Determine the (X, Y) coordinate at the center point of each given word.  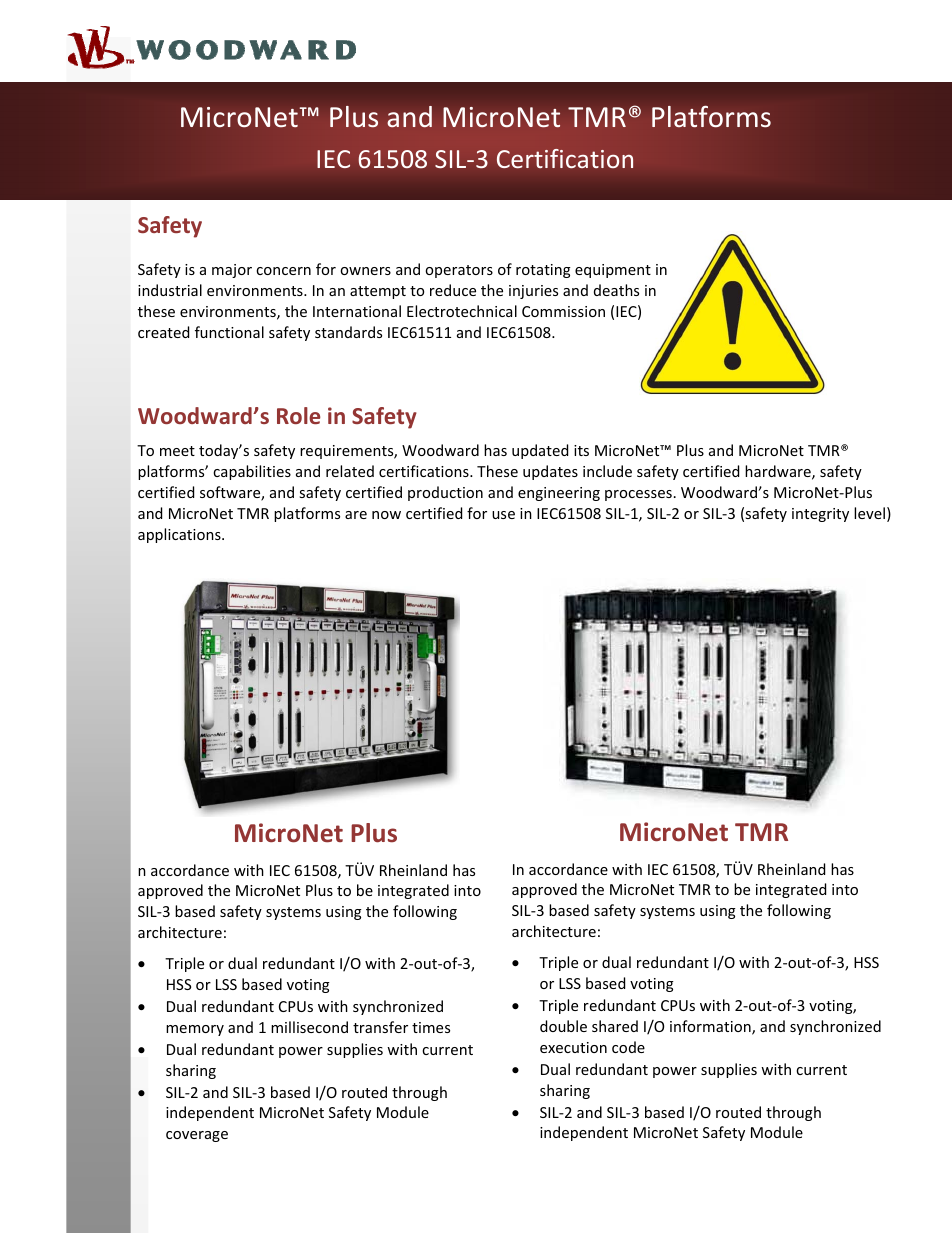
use (503, 515)
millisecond (309, 1027)
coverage (197, 1136)
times (431, 1027)
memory (195, 1030)
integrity (820, 515)
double (563, 1026)
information (711, 1027)
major (232, 271)
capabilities (252, 472)
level (869, 513)
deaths (616, 290)
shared (615, 1026)
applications (180, 535)
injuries (533, 292)
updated (540, 451)
